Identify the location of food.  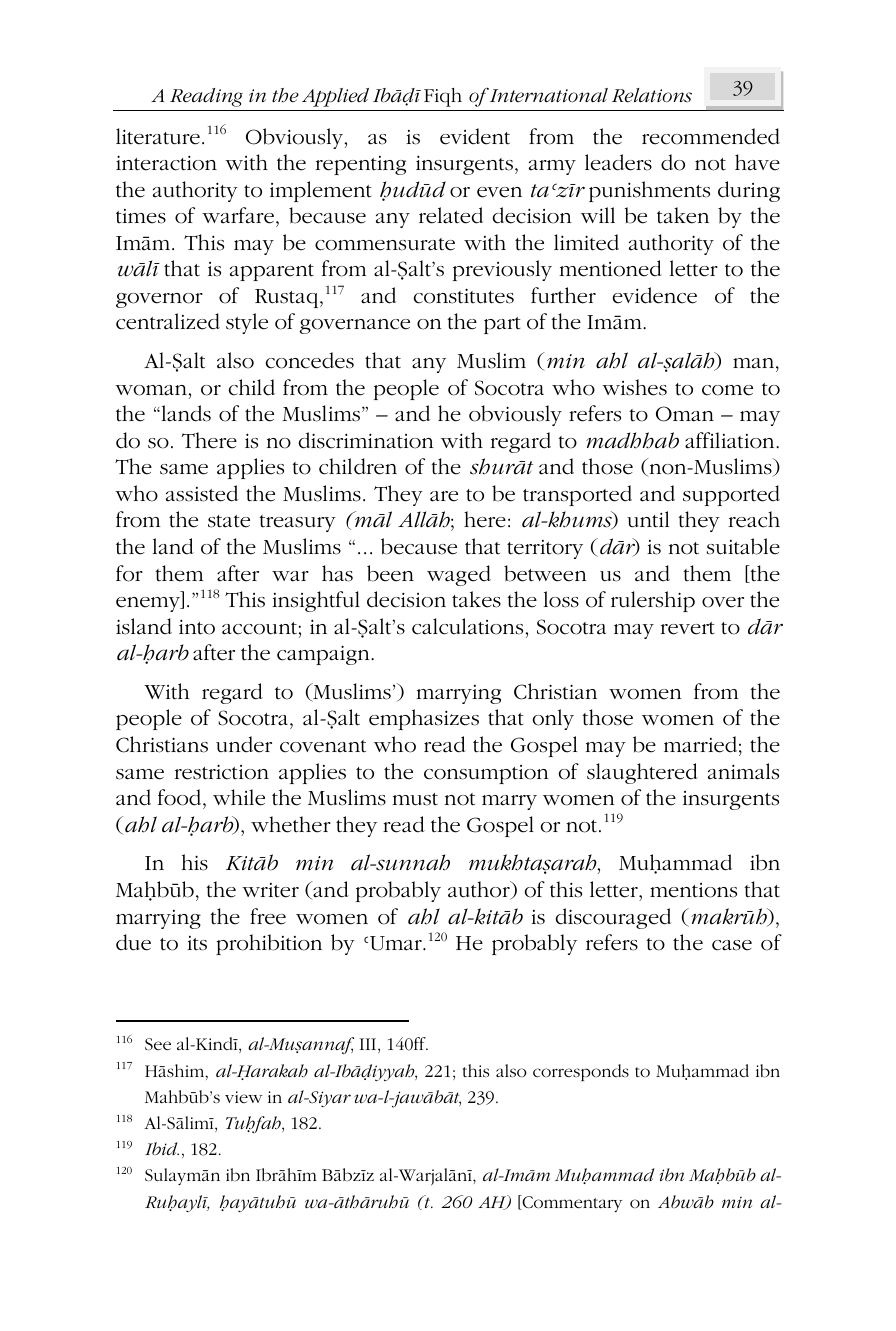
(181, 797).
